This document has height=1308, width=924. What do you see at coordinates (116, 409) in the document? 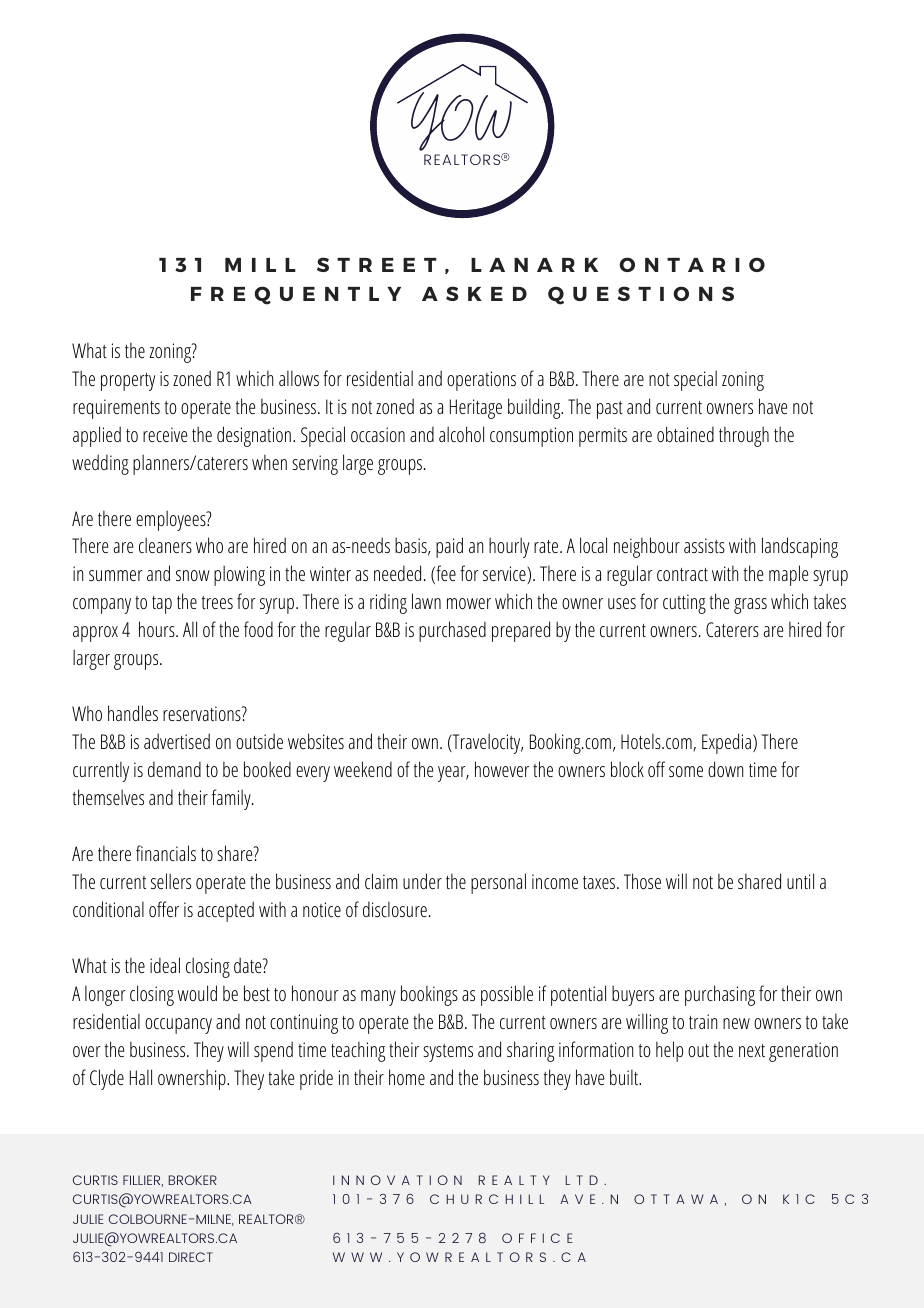
I see `requirements` at bounding box center [116, 409].
